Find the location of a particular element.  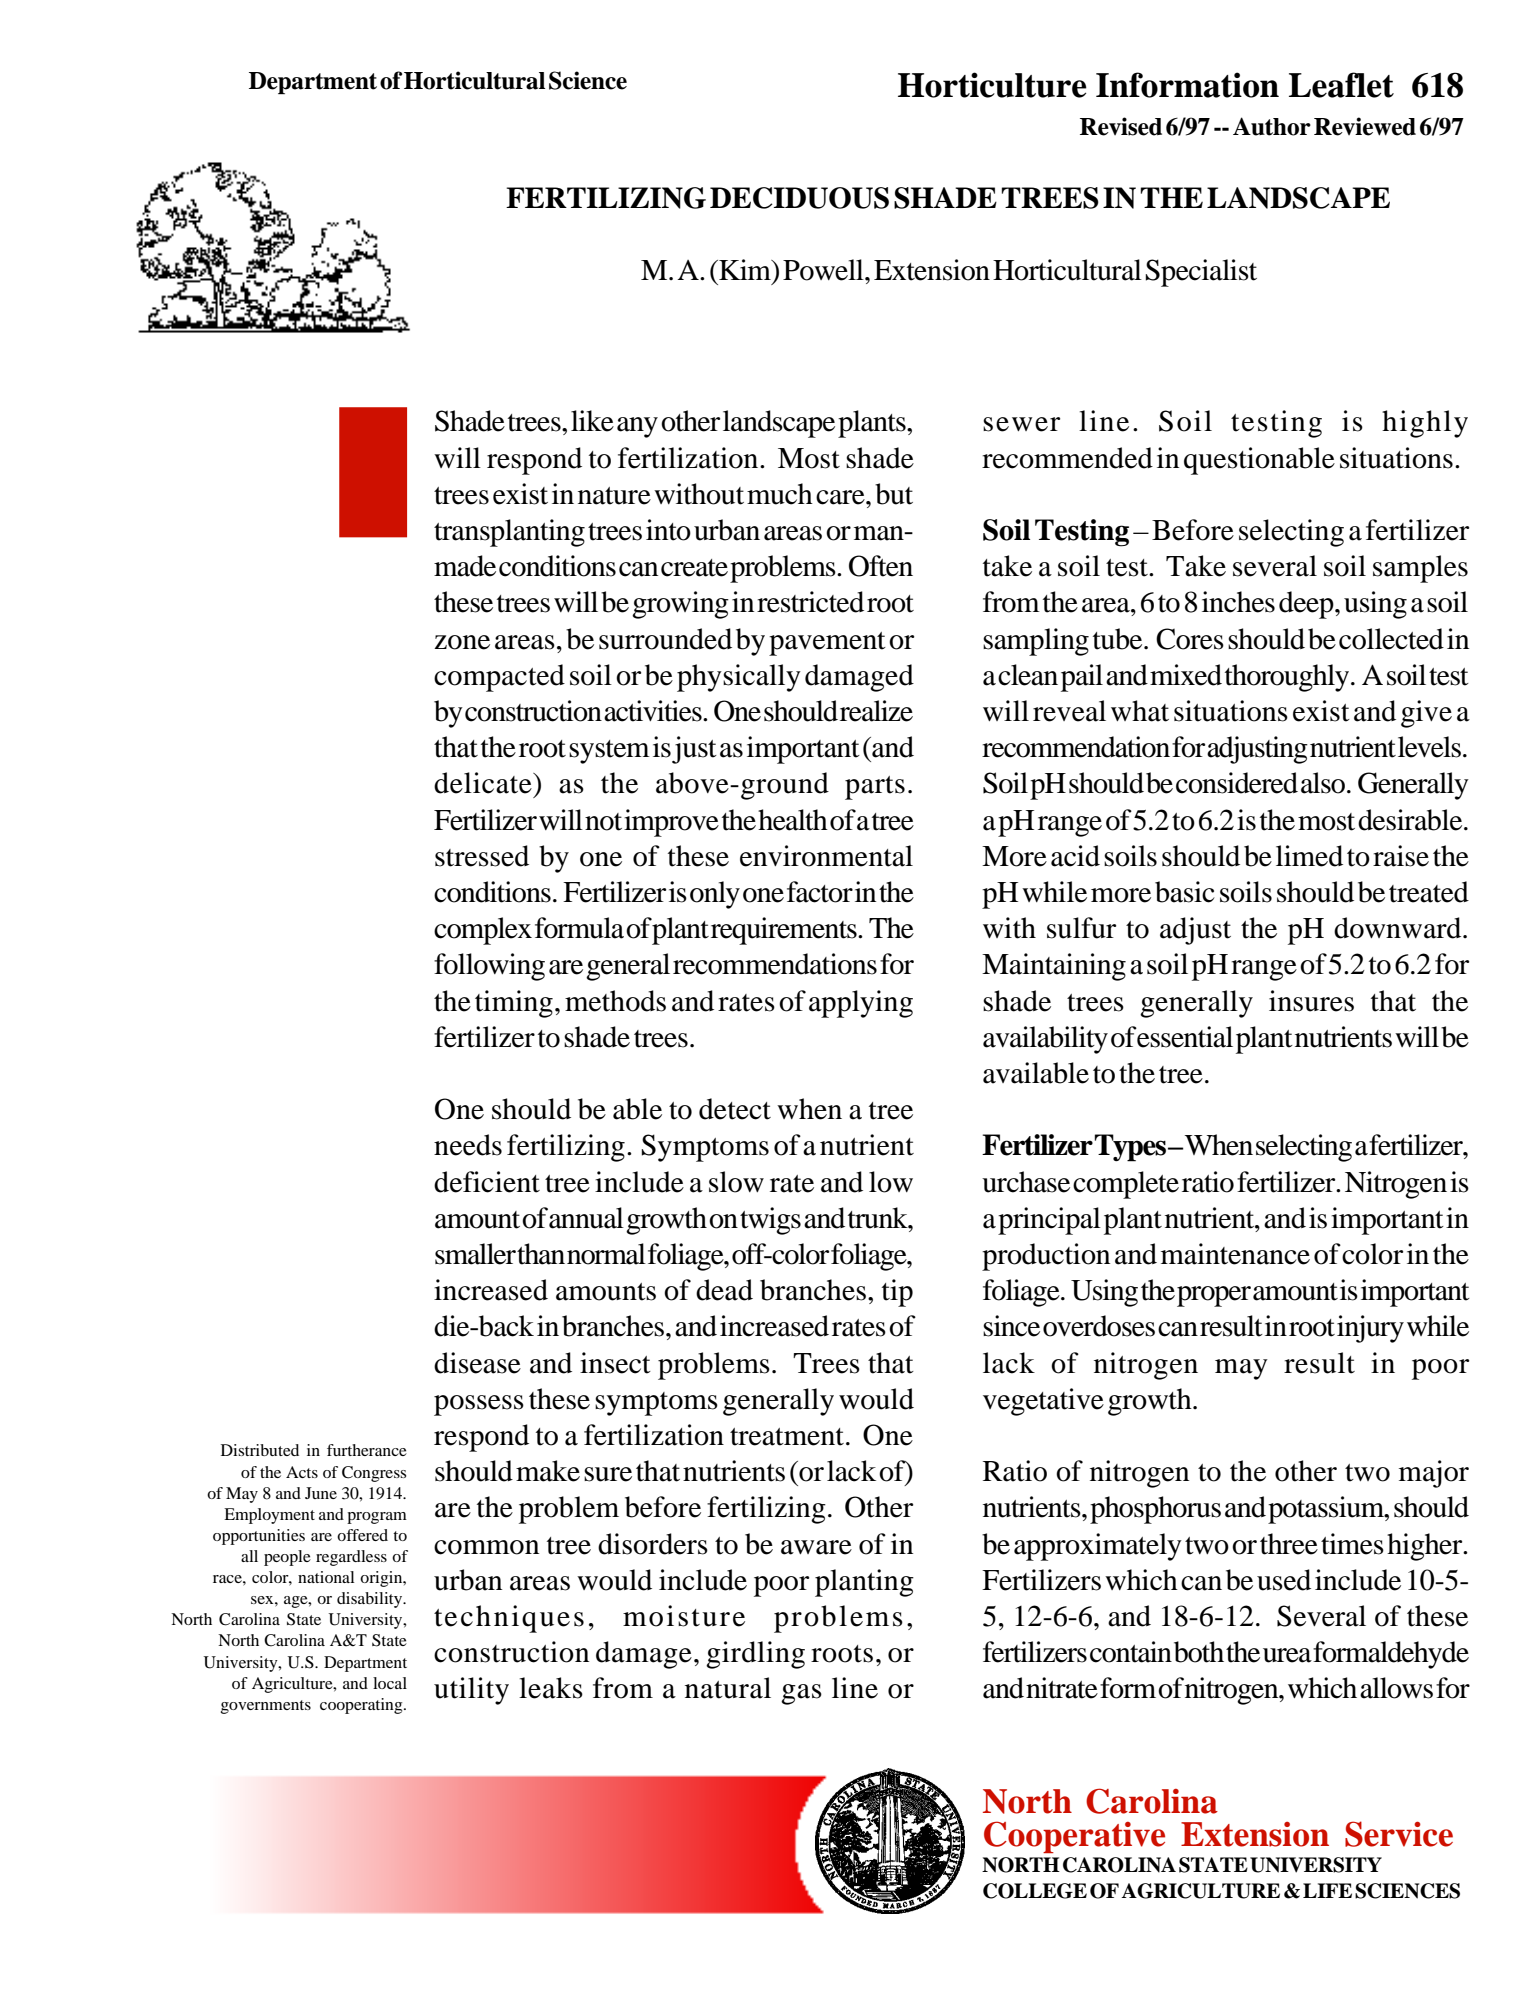

thoroughly is located at coordinates (1288, 678).
